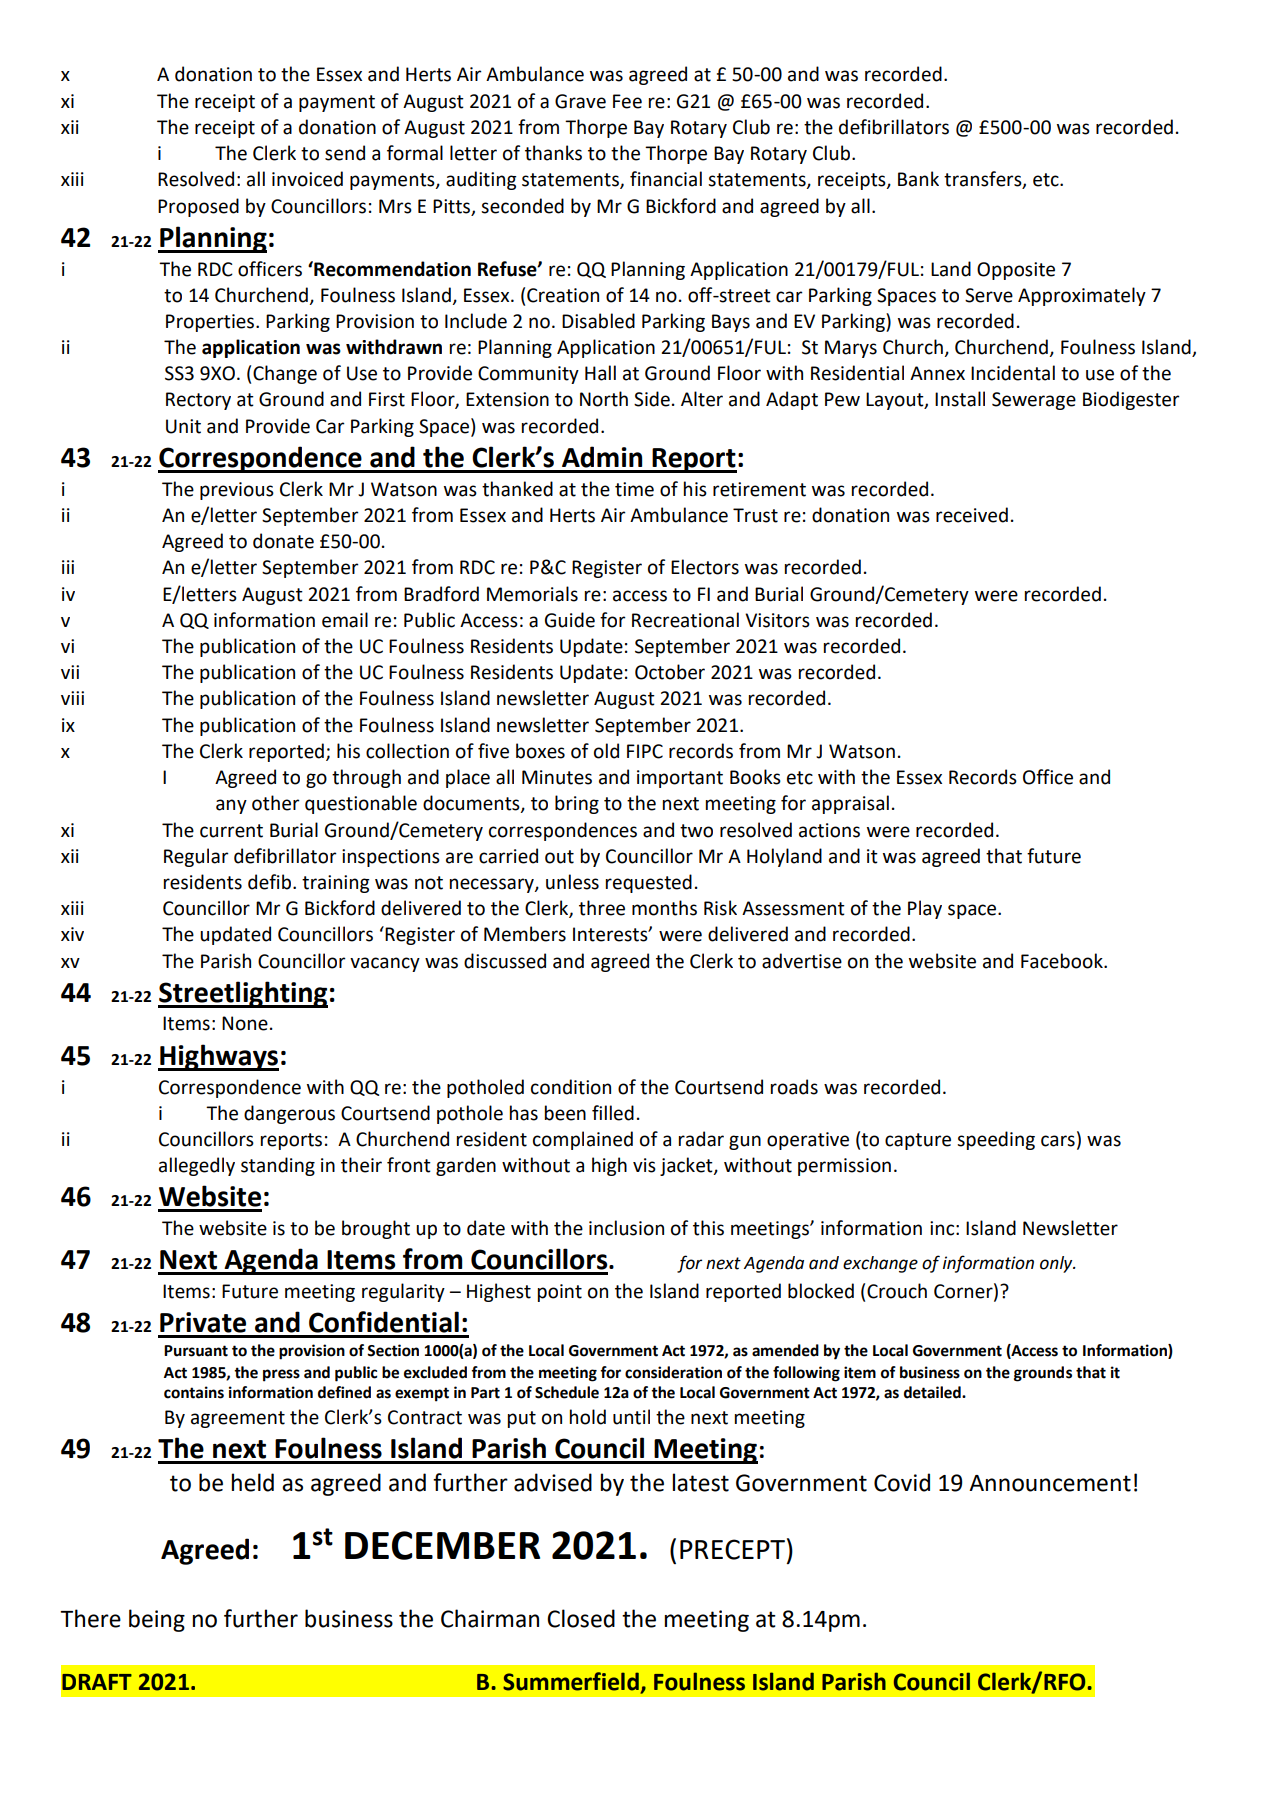  What do you see at coordinates (157, 1620) in the screenshot?
I see `being` at bounding box center [157, 1620].
